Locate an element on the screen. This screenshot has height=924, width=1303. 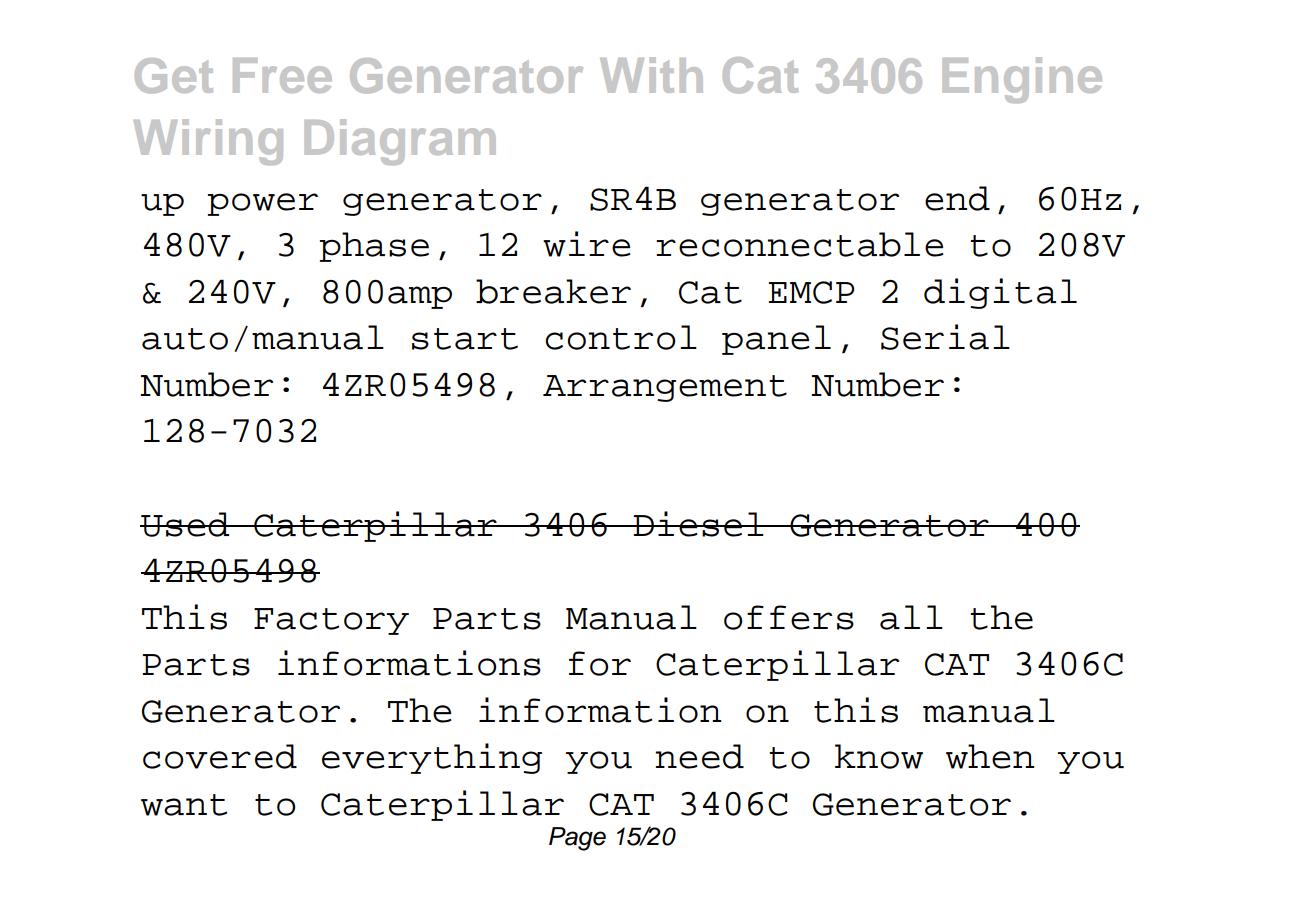
breaker is located at coordinates (553, 291).
